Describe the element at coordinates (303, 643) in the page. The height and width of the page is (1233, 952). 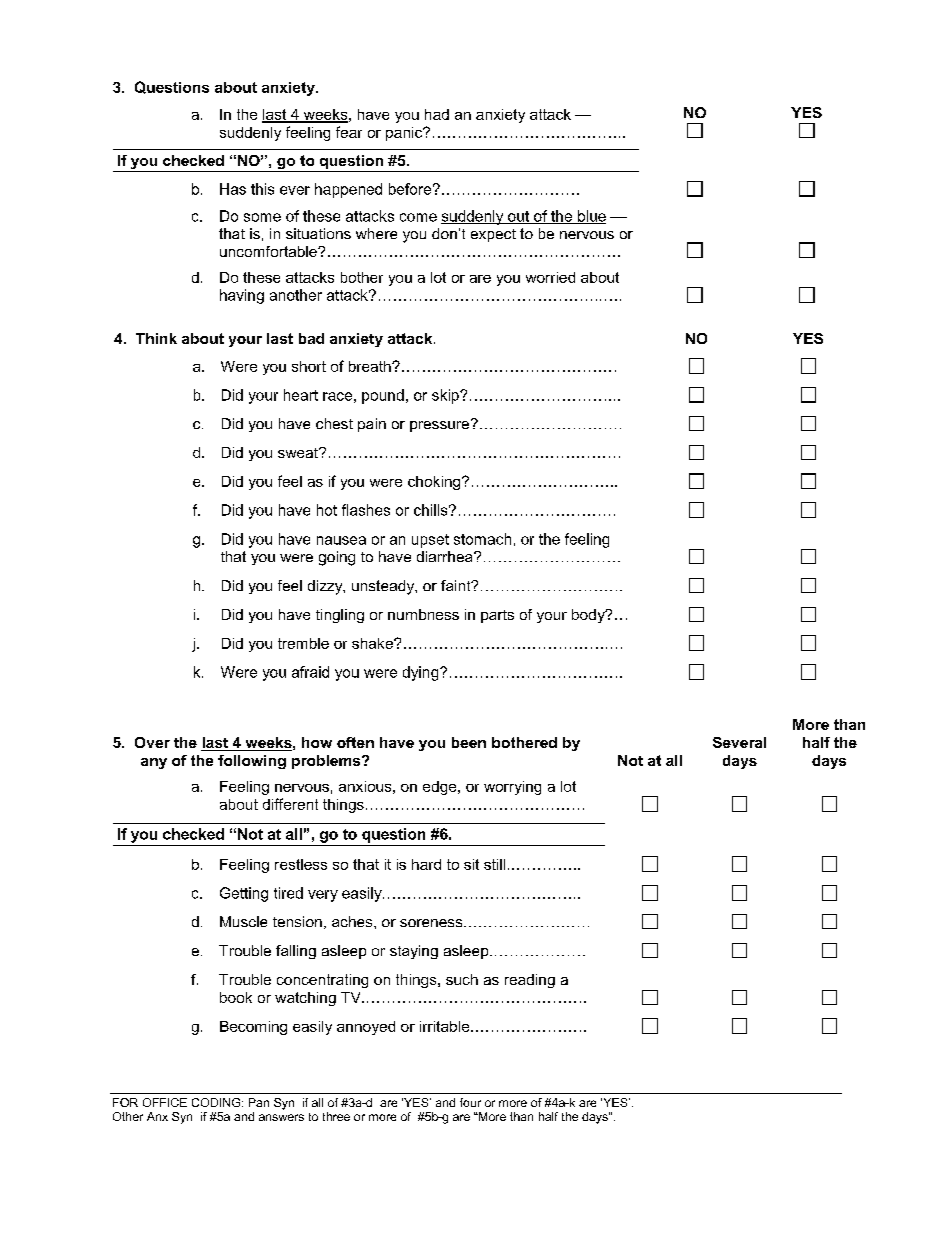
I see `tremble` at that location.
